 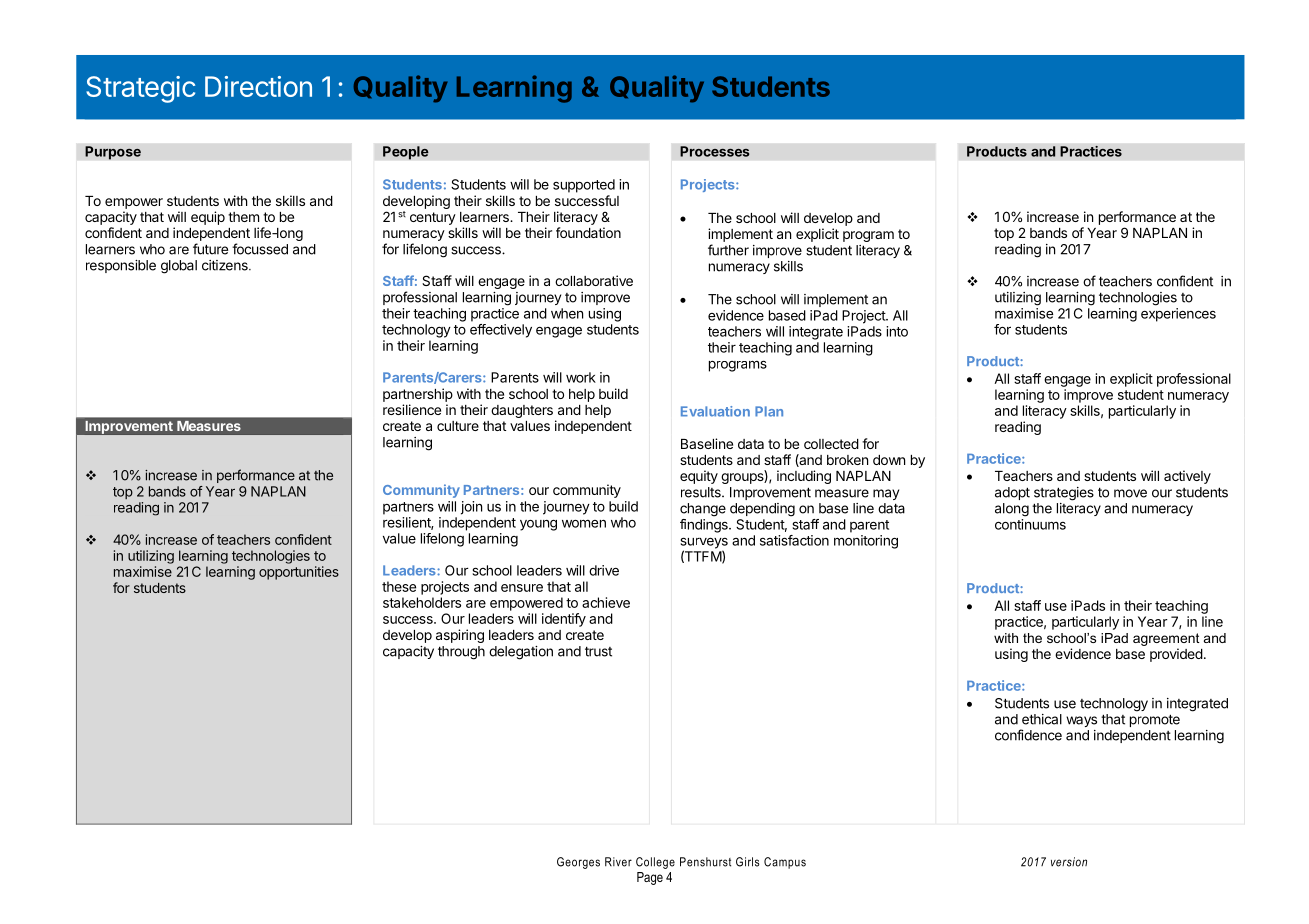 I want to click on drive, so click(x=604, y=570).
